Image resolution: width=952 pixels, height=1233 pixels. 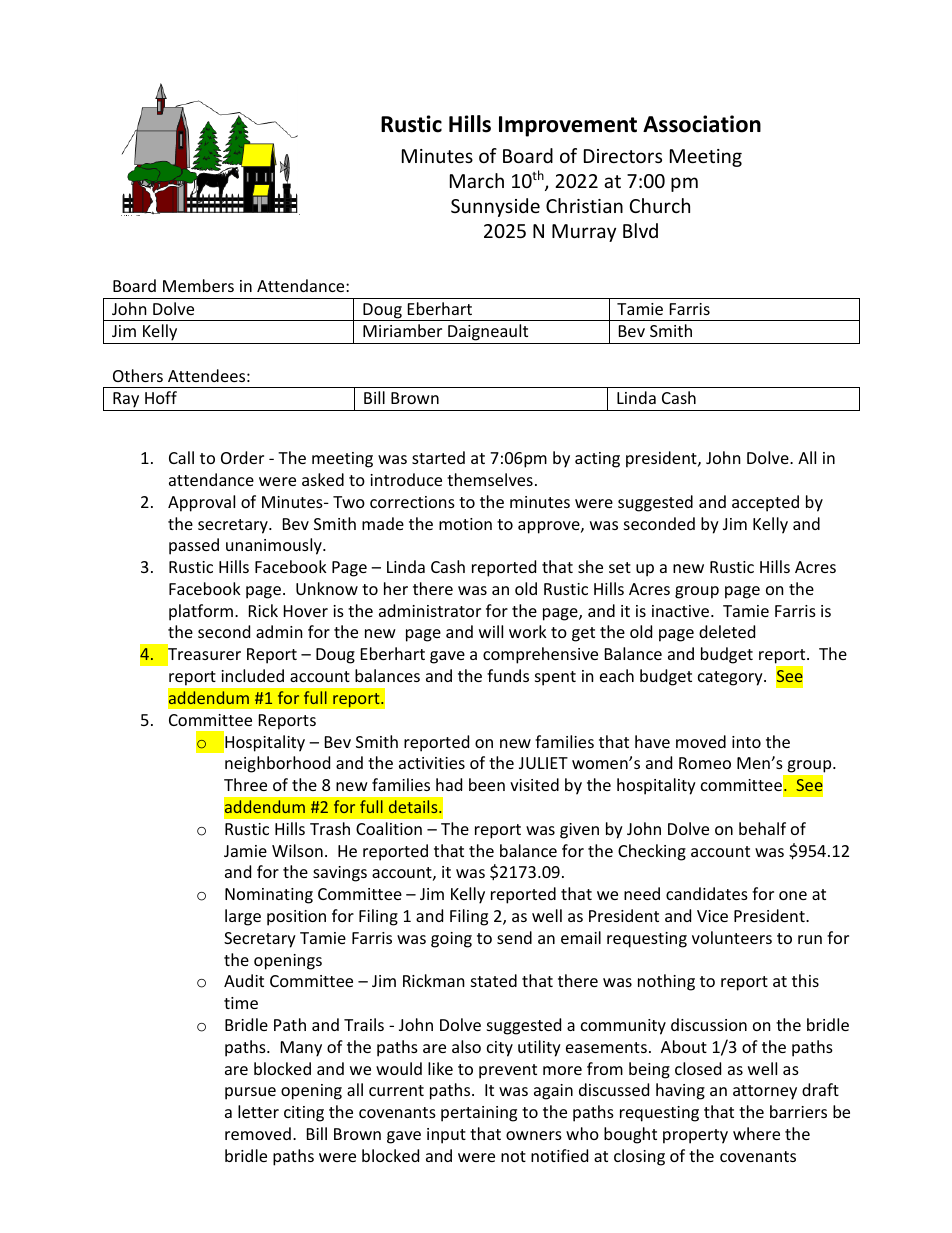 What do you see at coordinates (161, 397) in the image?
I see `Hoff` at bounding box center [161, 397].
